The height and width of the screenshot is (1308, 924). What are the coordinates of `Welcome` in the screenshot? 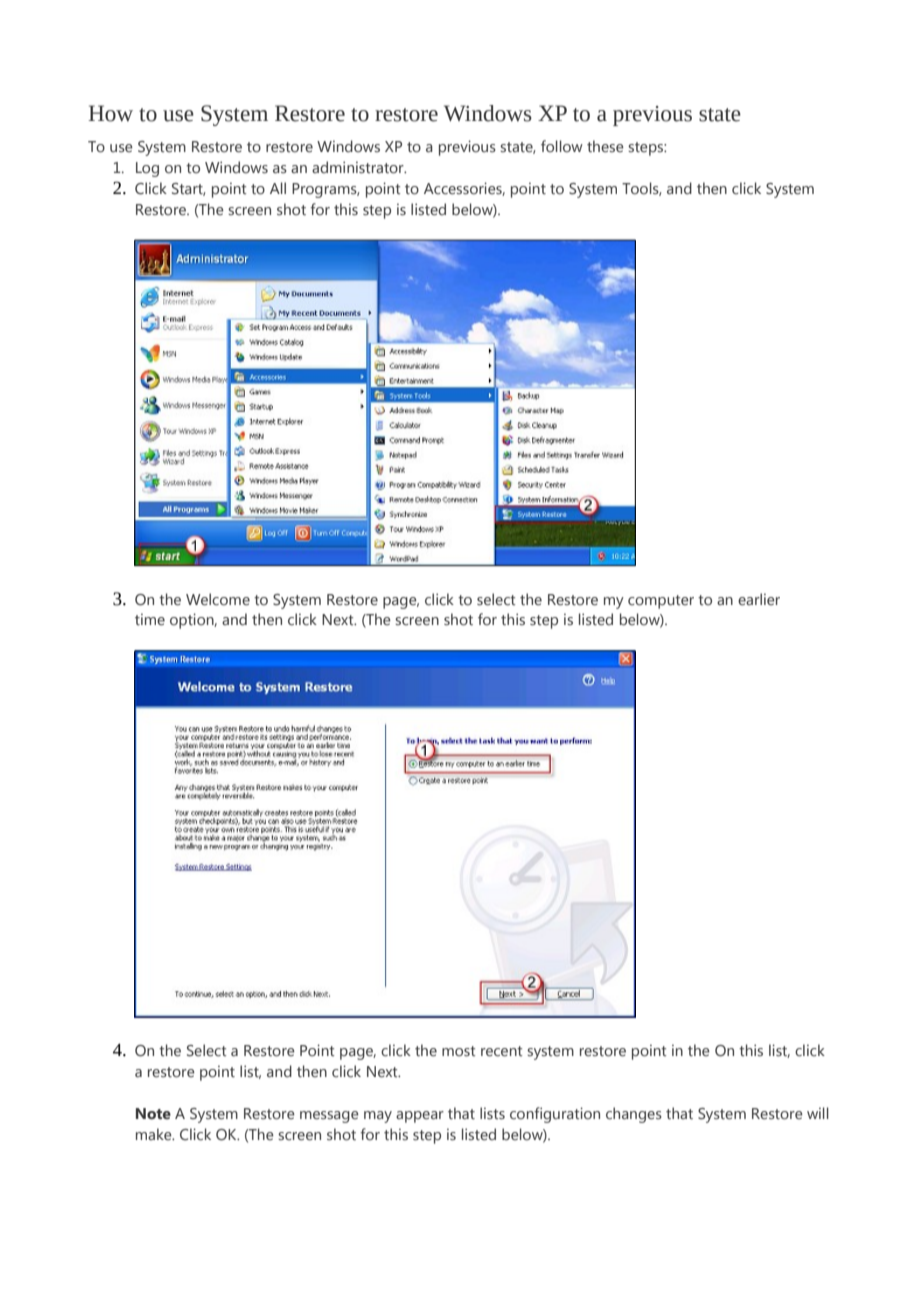 It's located at (218, 599).
